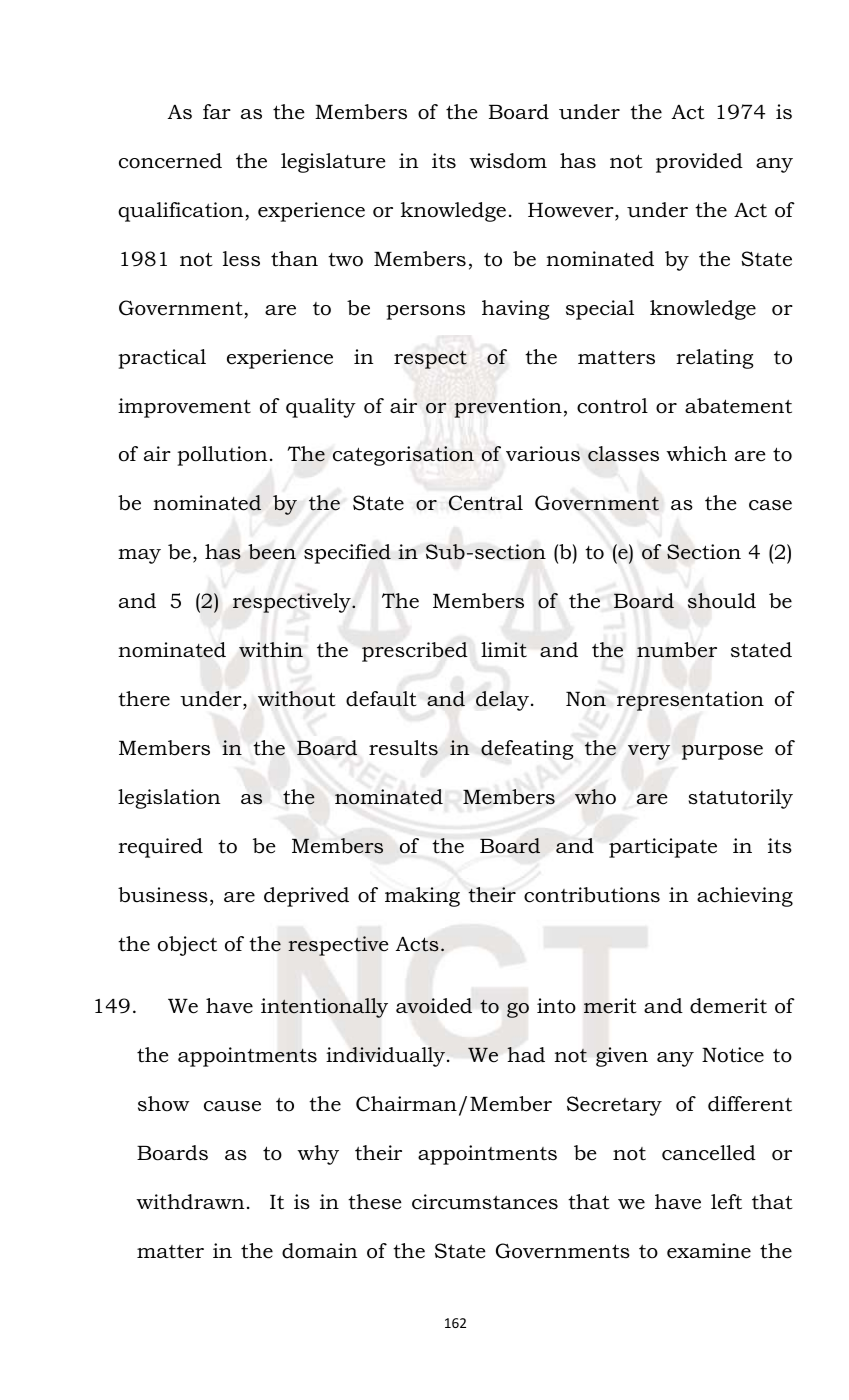  Describe the element at coordinates (422, 897) in the screenshot. I see `making` at that location.
